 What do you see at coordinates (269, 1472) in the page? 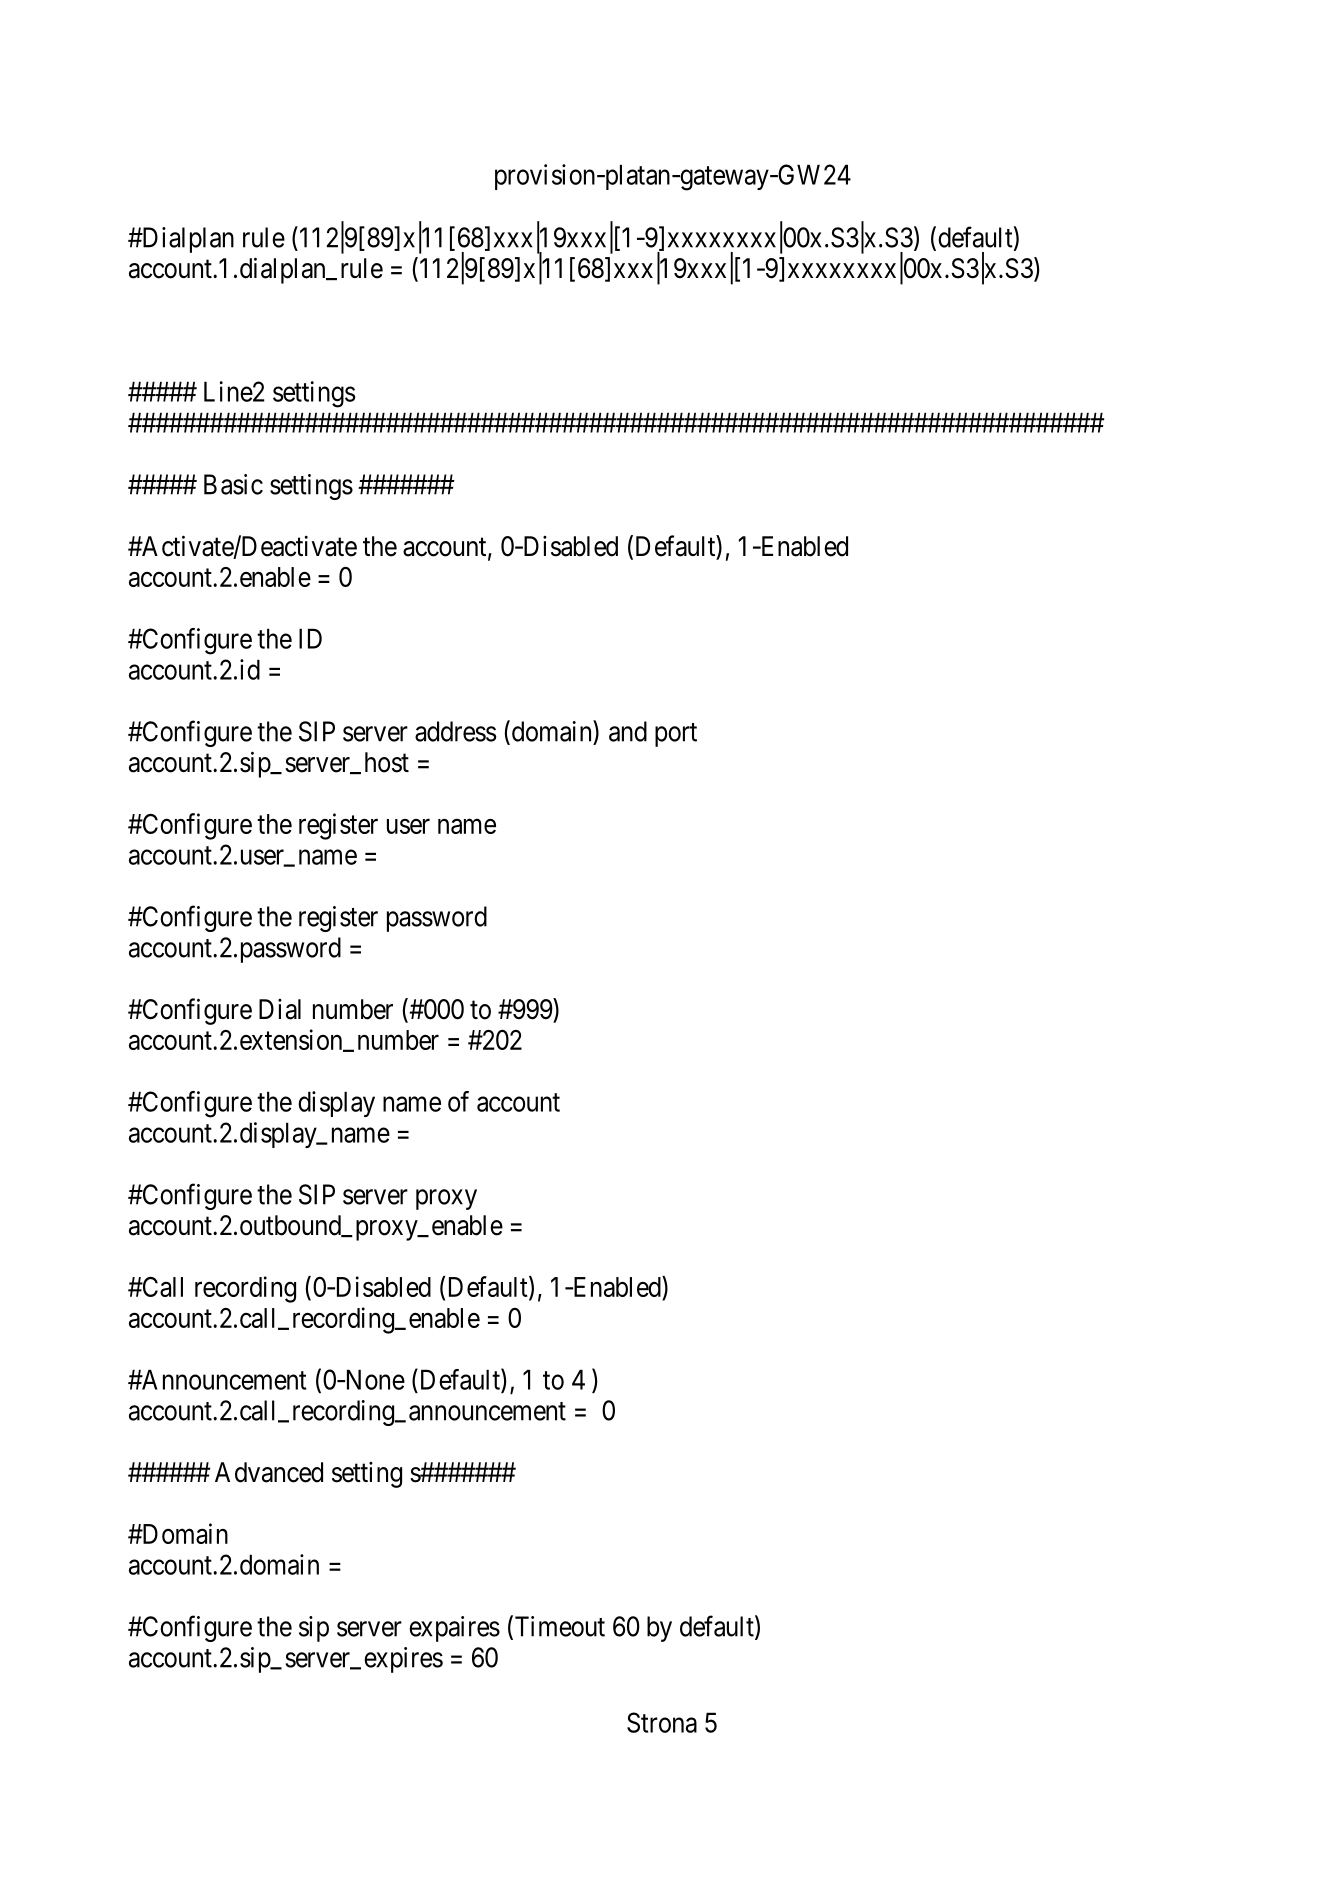
I see `Advanced` at bounding box center [269, 1472].
